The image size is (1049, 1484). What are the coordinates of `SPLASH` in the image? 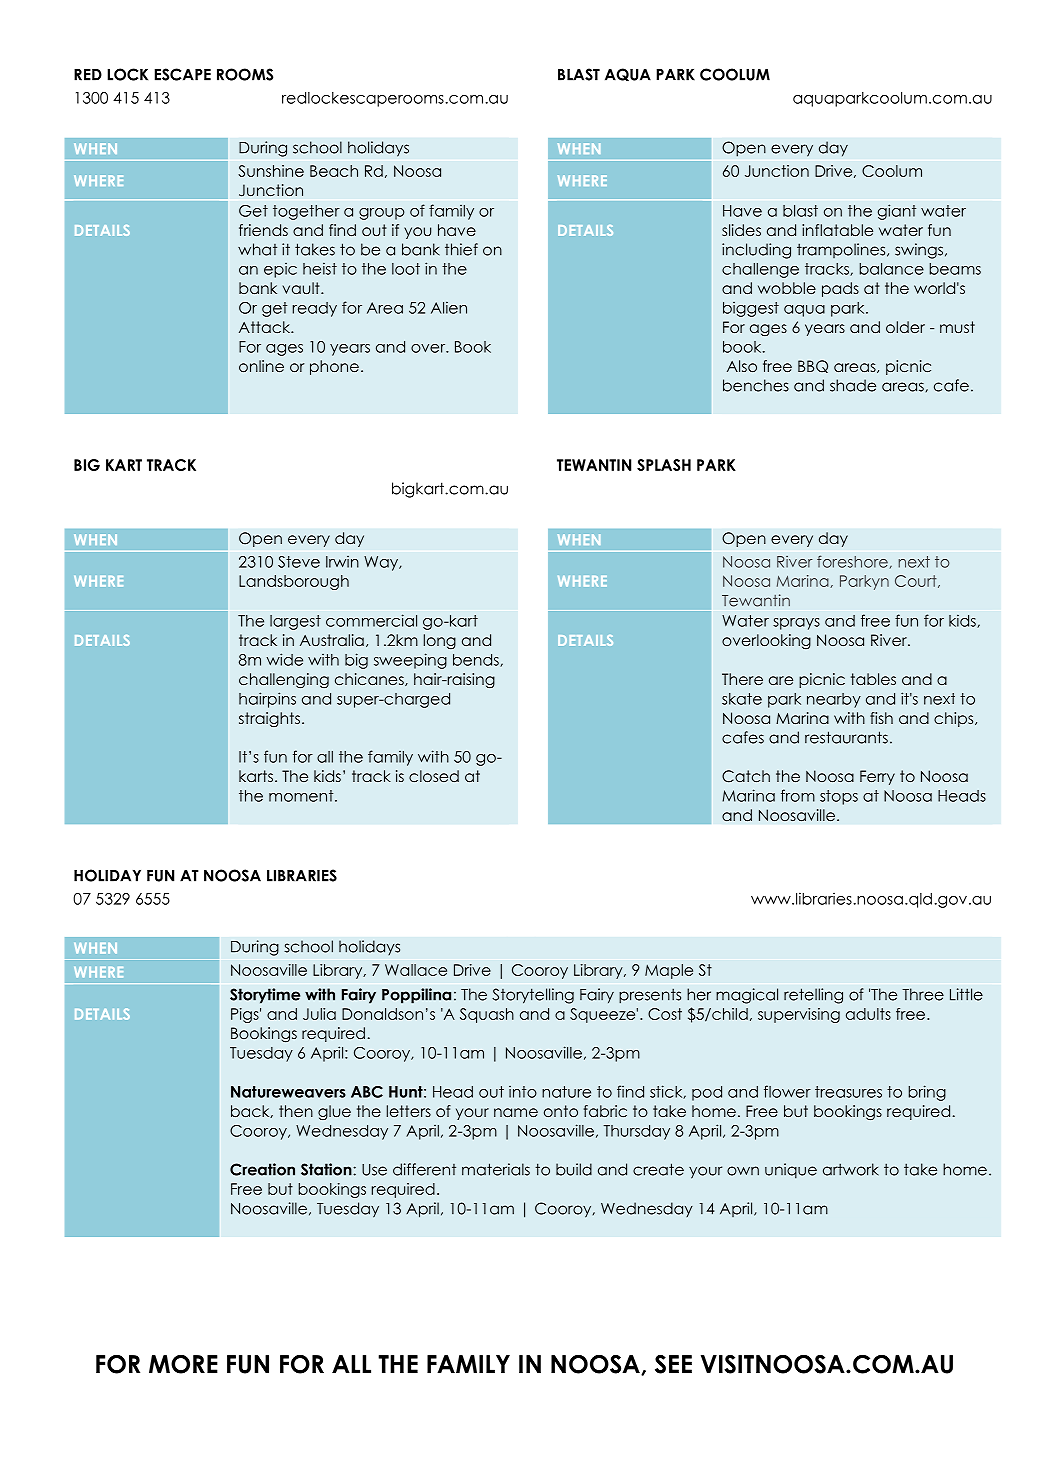 It's located at (664, 465).
